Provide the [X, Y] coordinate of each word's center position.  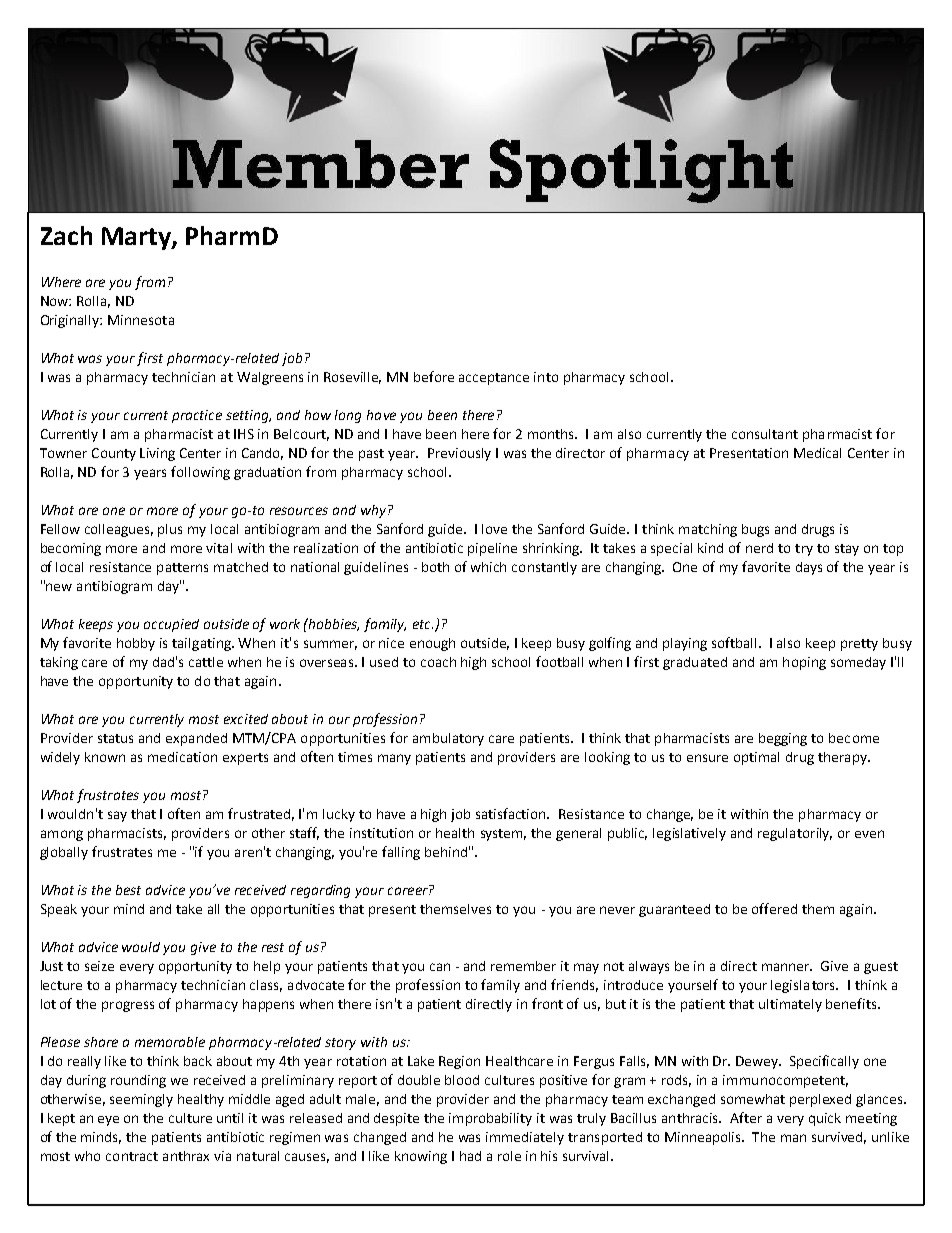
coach [438, 662]
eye [108, 1121]
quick [825, 1119]
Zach [66, 235]
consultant [765, 434]
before [434, 376]
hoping [804, 663]
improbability [490, 1119]
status [115, 738]
